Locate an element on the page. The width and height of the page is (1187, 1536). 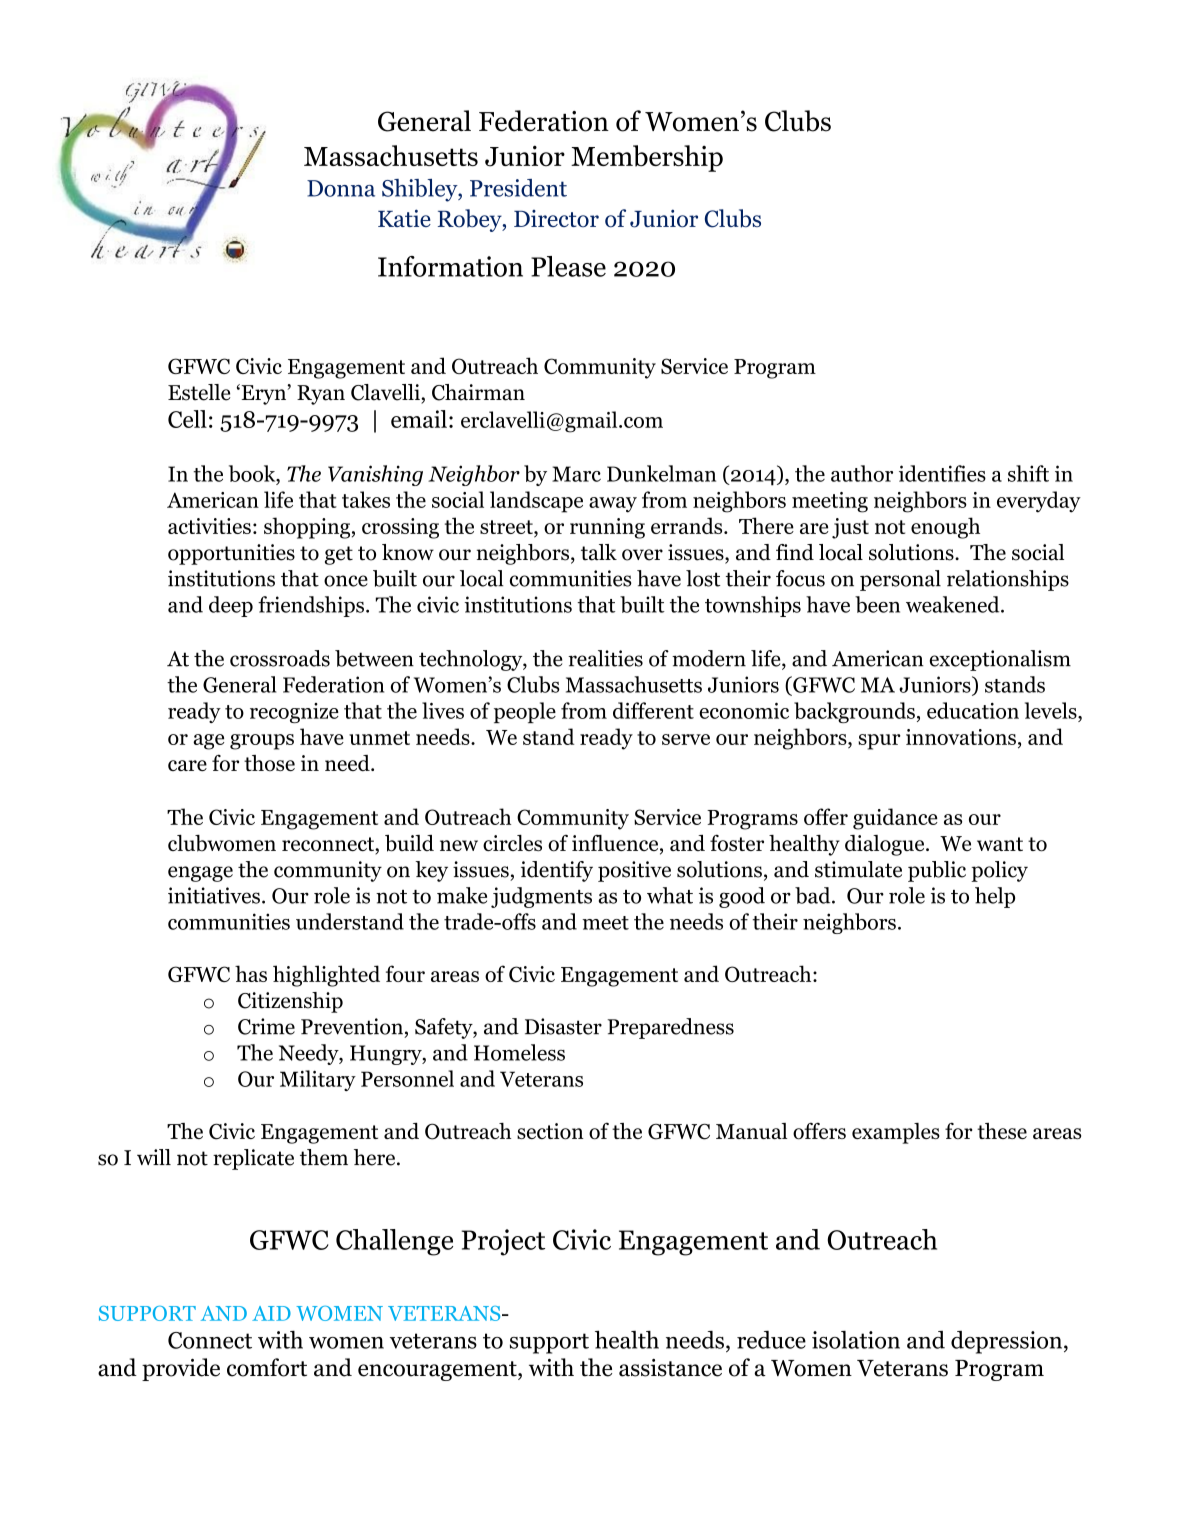
Donna is located at coordinates (341, 188).
